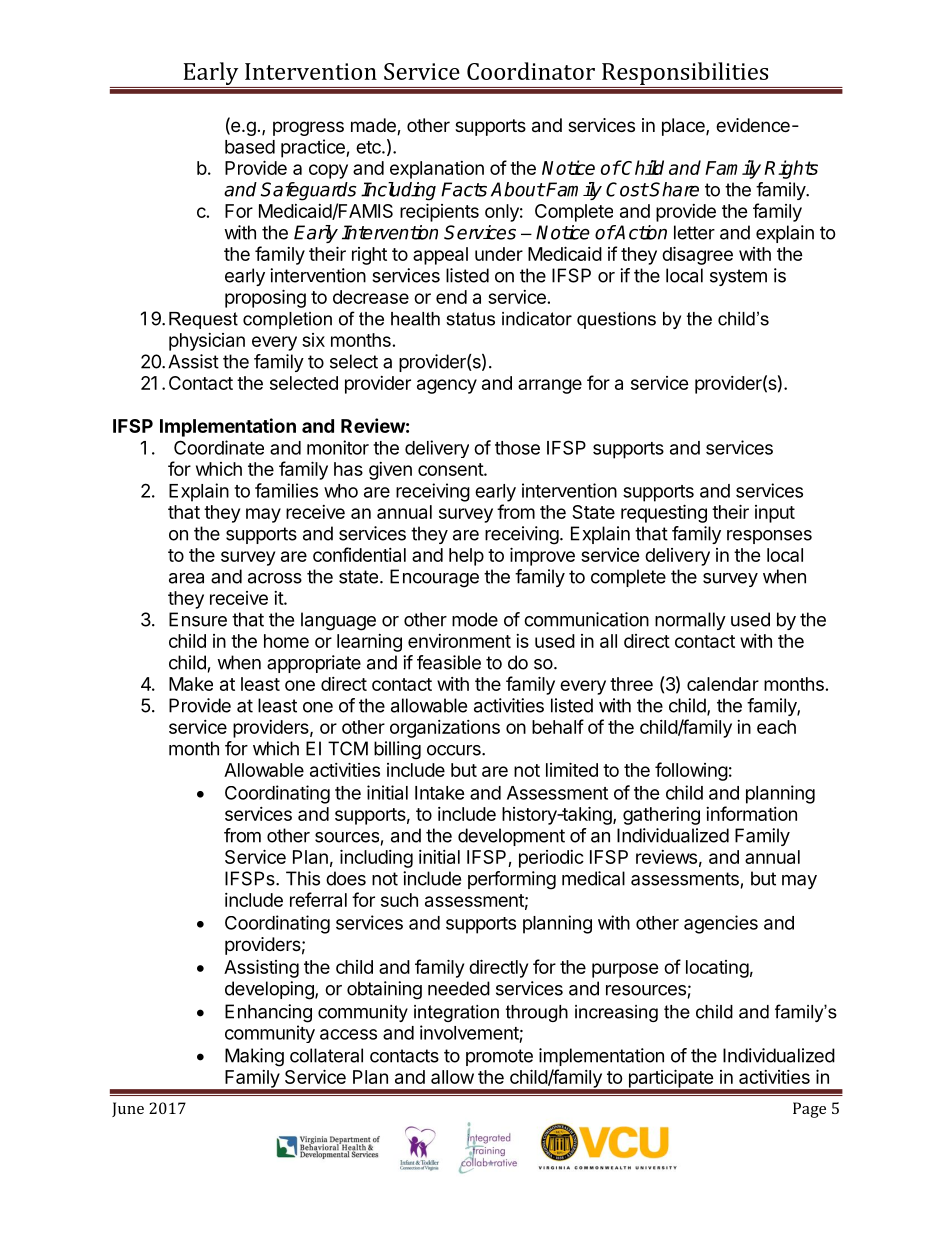  Describe the element at coordinates (455, 750) in the screenshot. I see `occurs` at that location.
